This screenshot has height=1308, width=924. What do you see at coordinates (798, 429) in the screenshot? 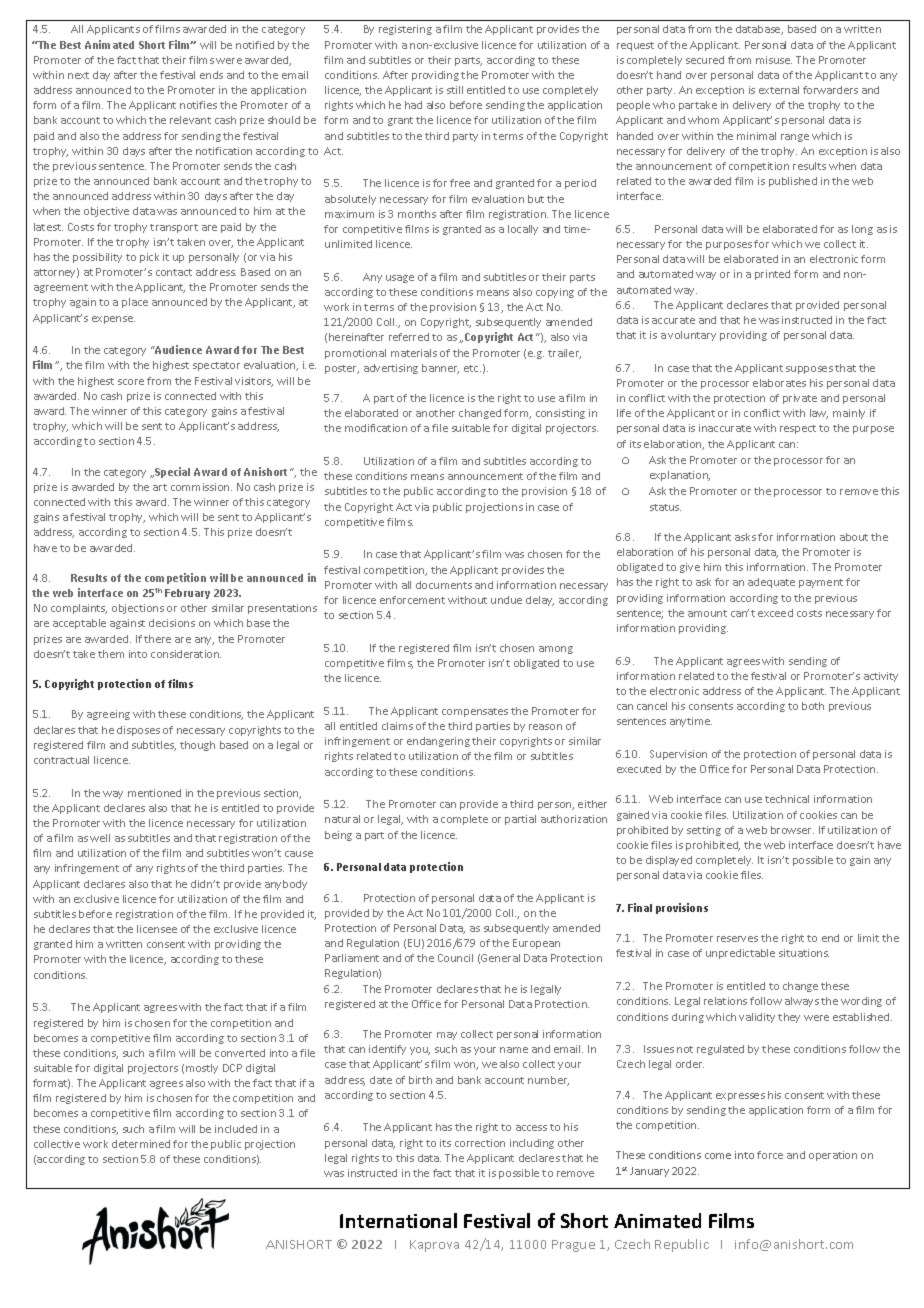
I see `respect` at bounding box center [798, 429].
